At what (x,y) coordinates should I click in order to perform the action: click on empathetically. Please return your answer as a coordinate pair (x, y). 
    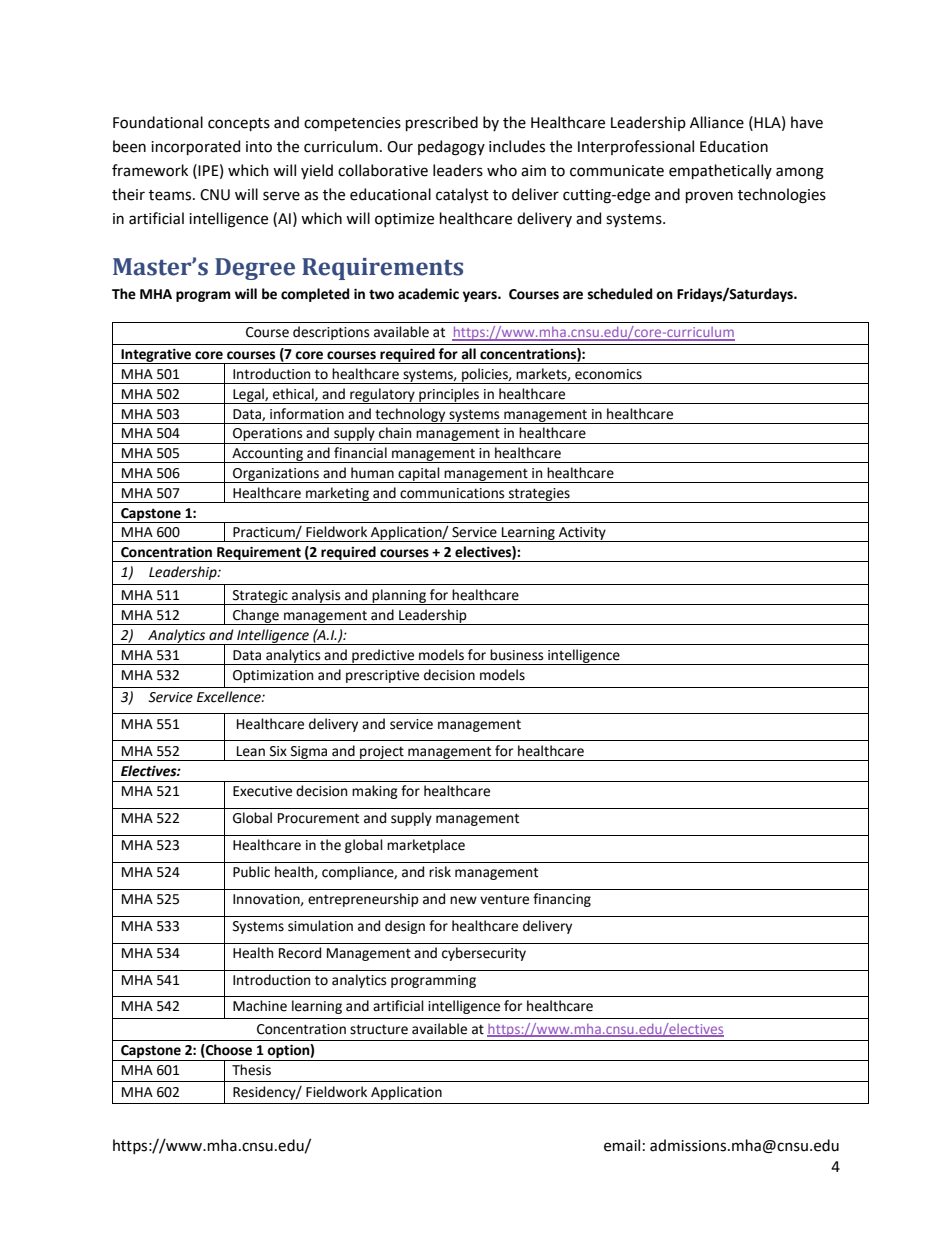
    Looking at the image, I should click on (720, 171).
